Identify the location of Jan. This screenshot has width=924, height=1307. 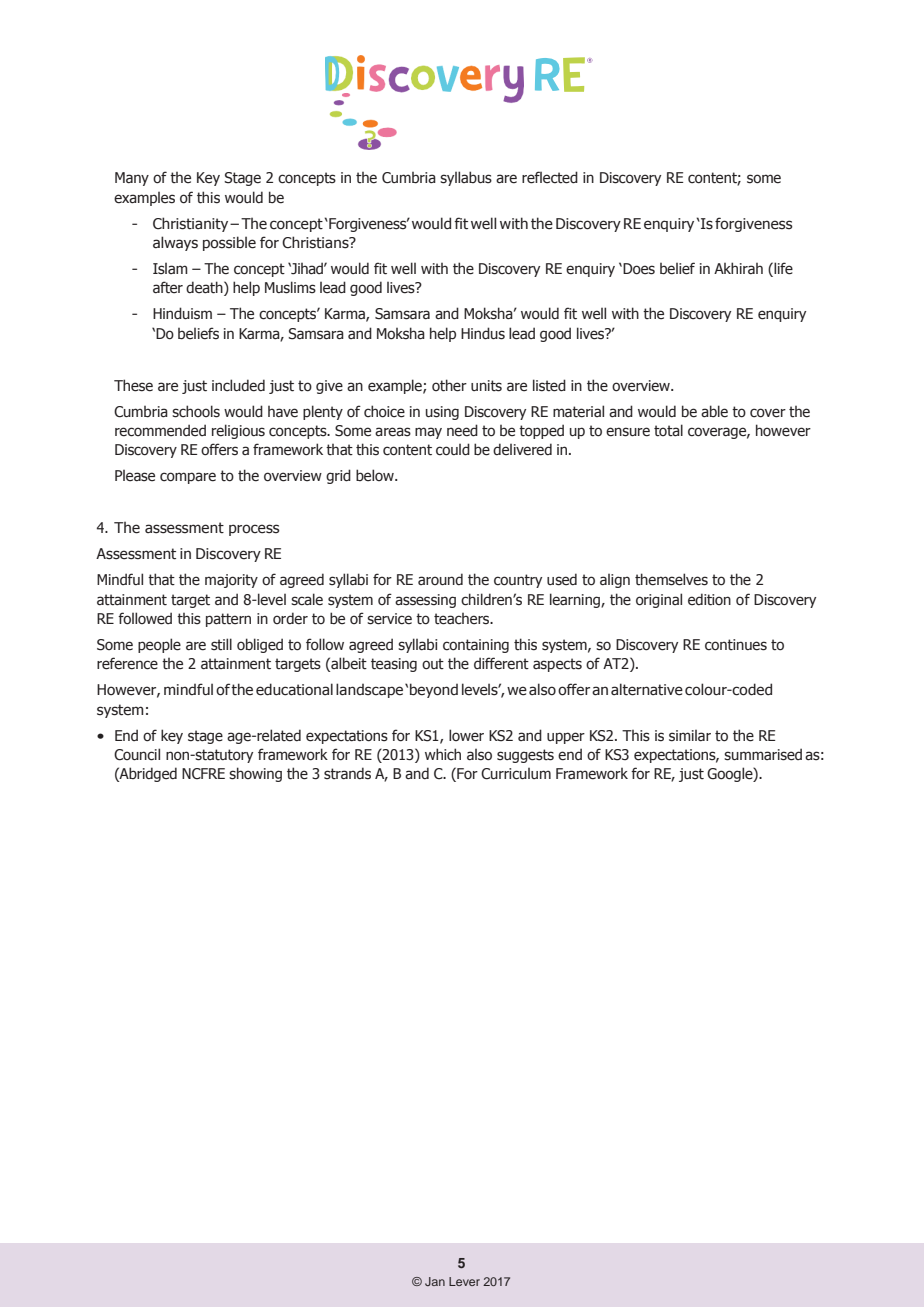
(435, 1281).
